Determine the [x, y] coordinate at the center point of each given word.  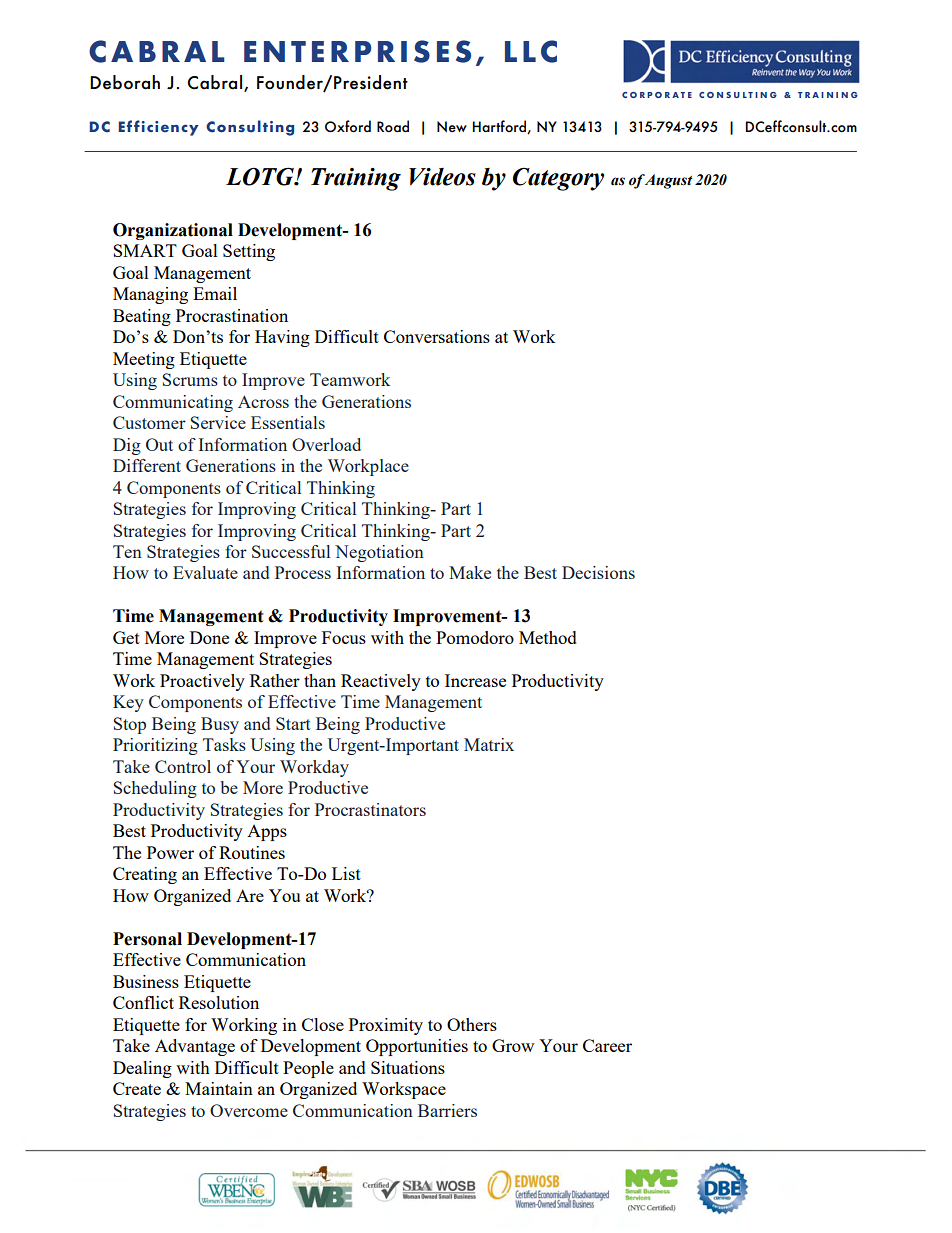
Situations [408, 1067]
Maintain [219, 1088]
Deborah [125, 82]
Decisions [598, 572]
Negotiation [379, 553]
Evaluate [205, 572]
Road [393, 126]
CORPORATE [657, 95]
